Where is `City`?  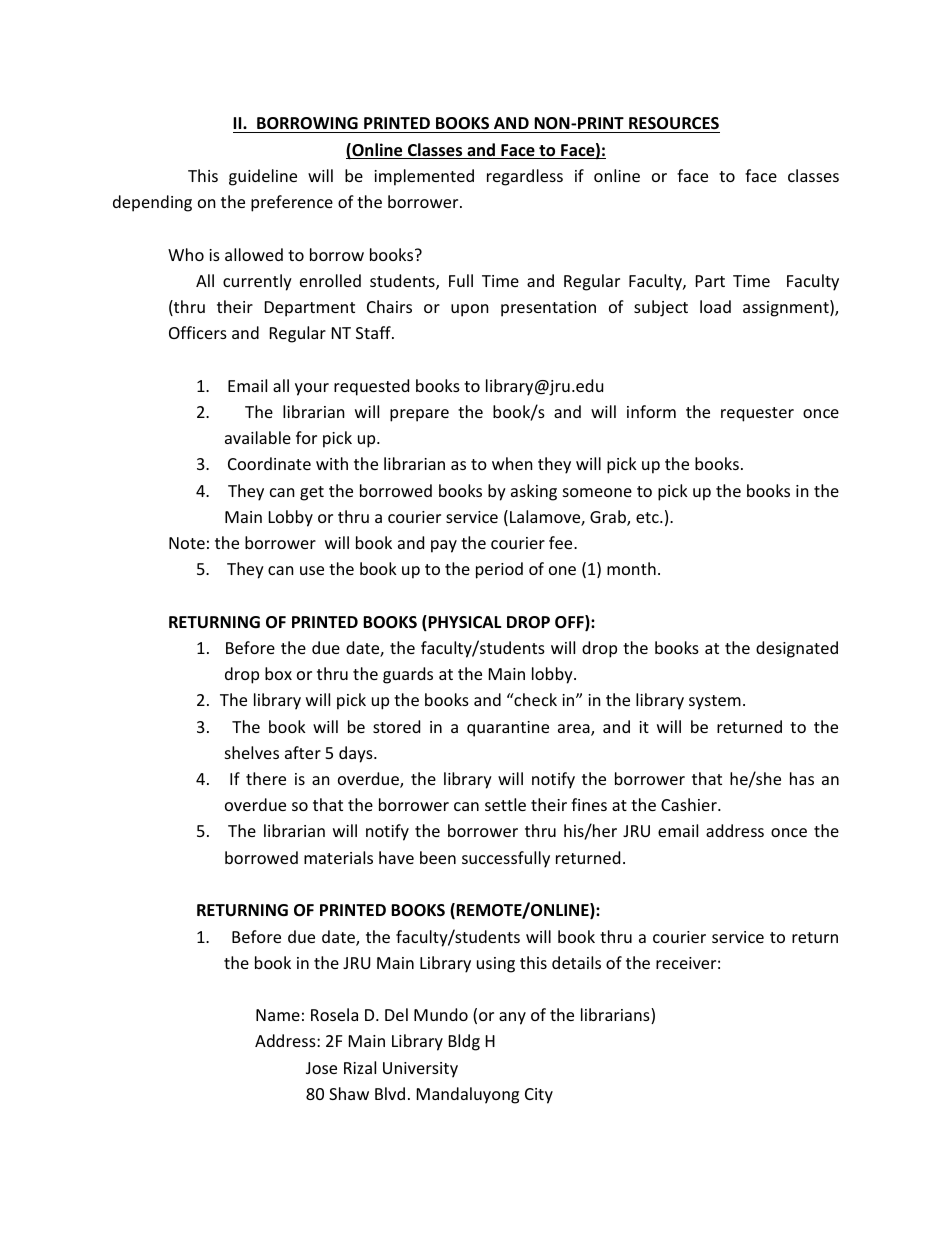 City is located at coordinates (539, 1096).
